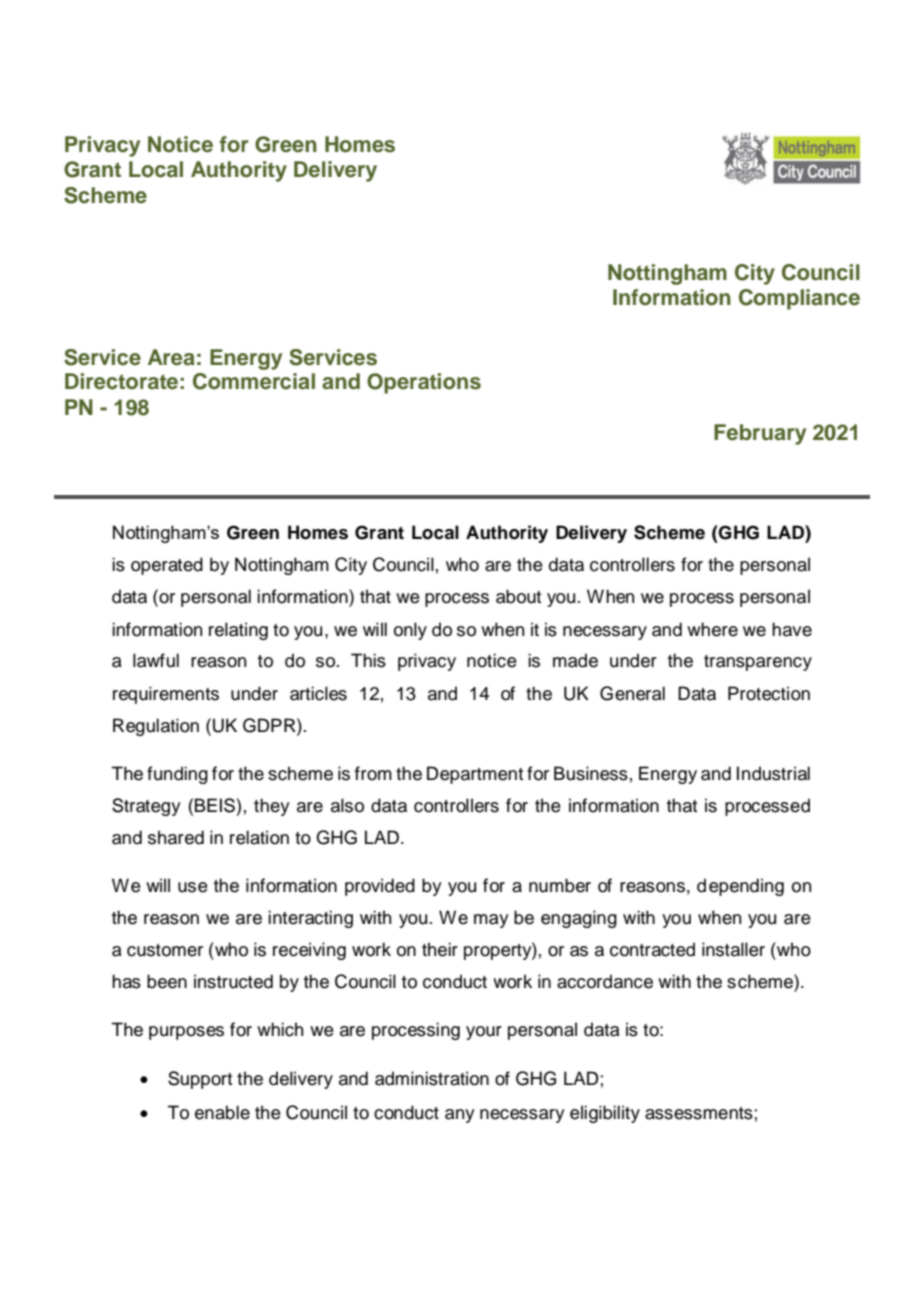 The image size is (924, 1308). What do you see at coordinates (799, 299) in the document?
I see `Compliance` at bounding box center [799, 299].
